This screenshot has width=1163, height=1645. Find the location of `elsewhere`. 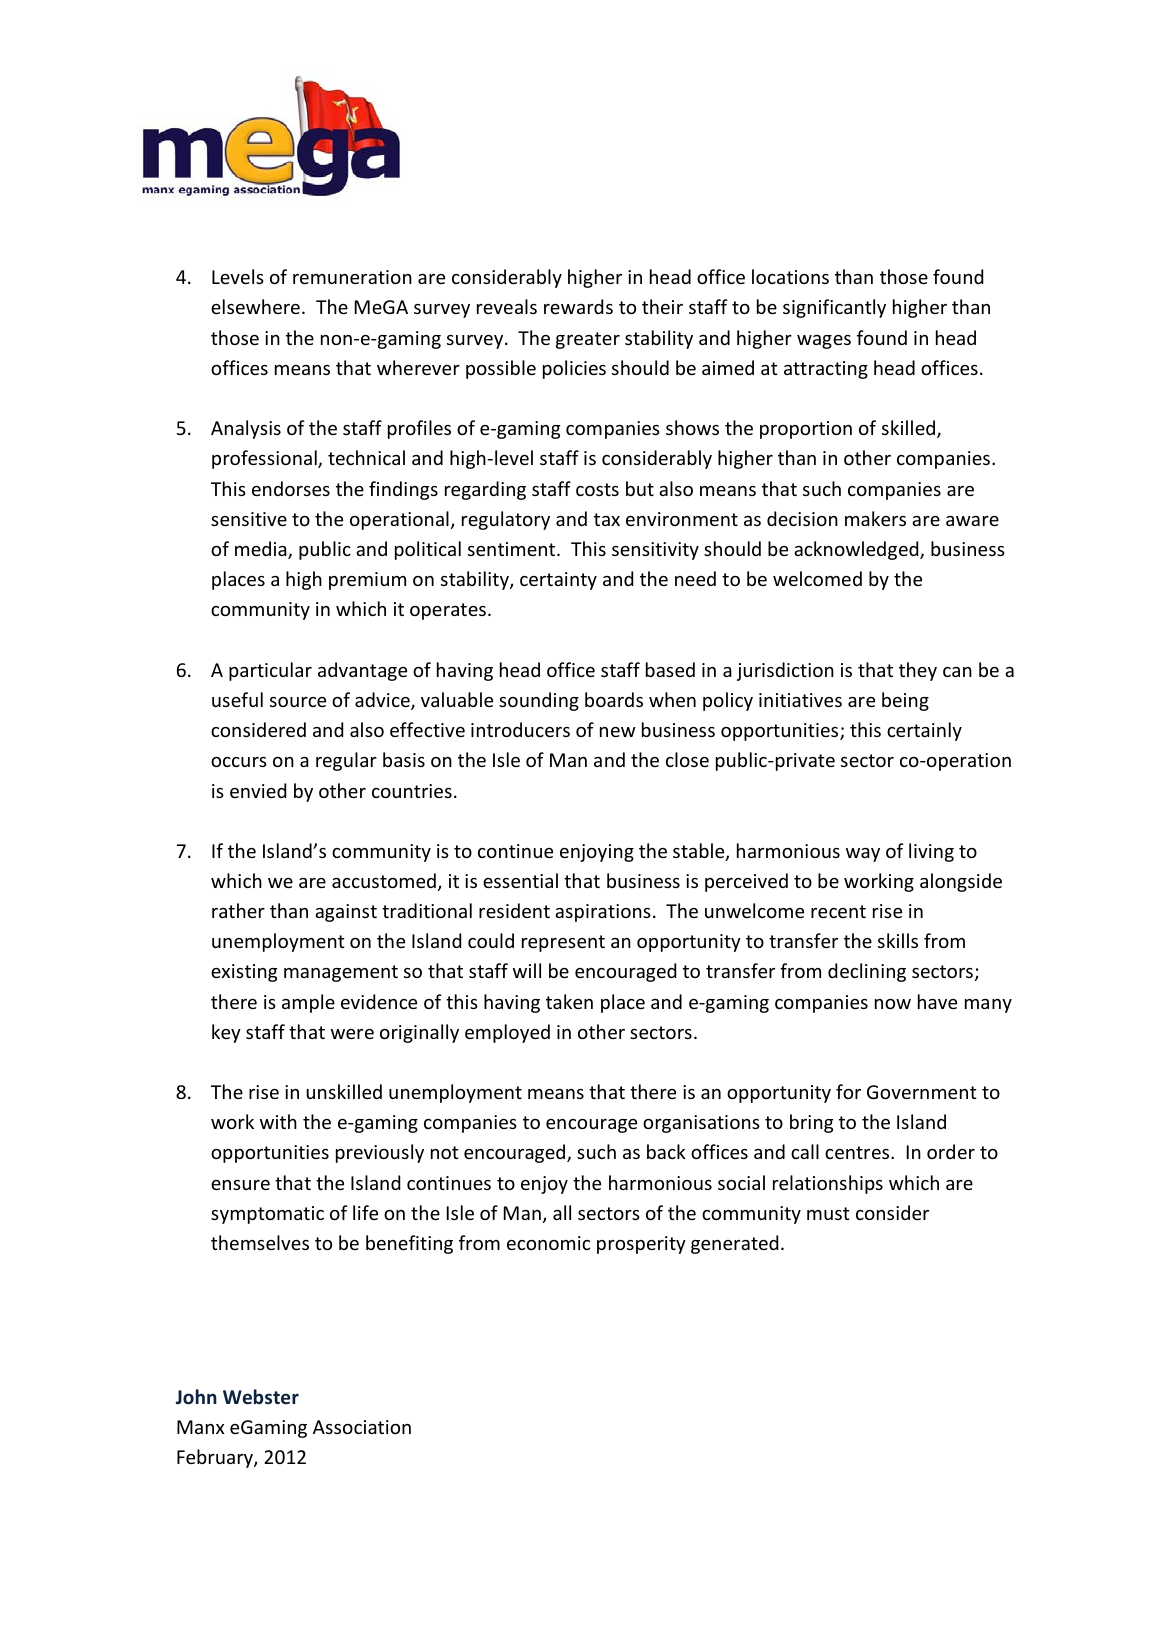

elsewhere is located at coordinates (255, 306).
